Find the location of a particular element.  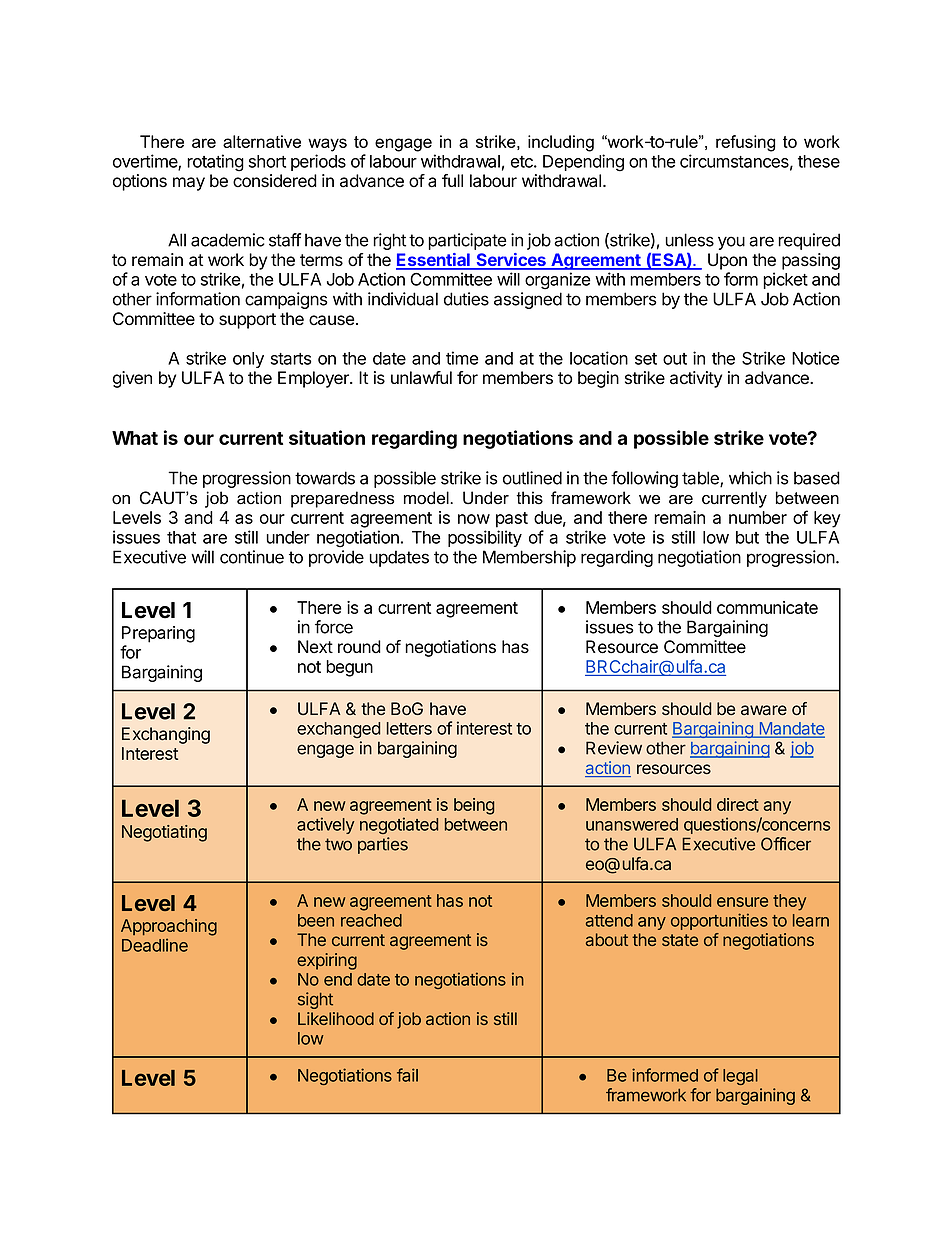

full is located at coordinates (452, 180).
